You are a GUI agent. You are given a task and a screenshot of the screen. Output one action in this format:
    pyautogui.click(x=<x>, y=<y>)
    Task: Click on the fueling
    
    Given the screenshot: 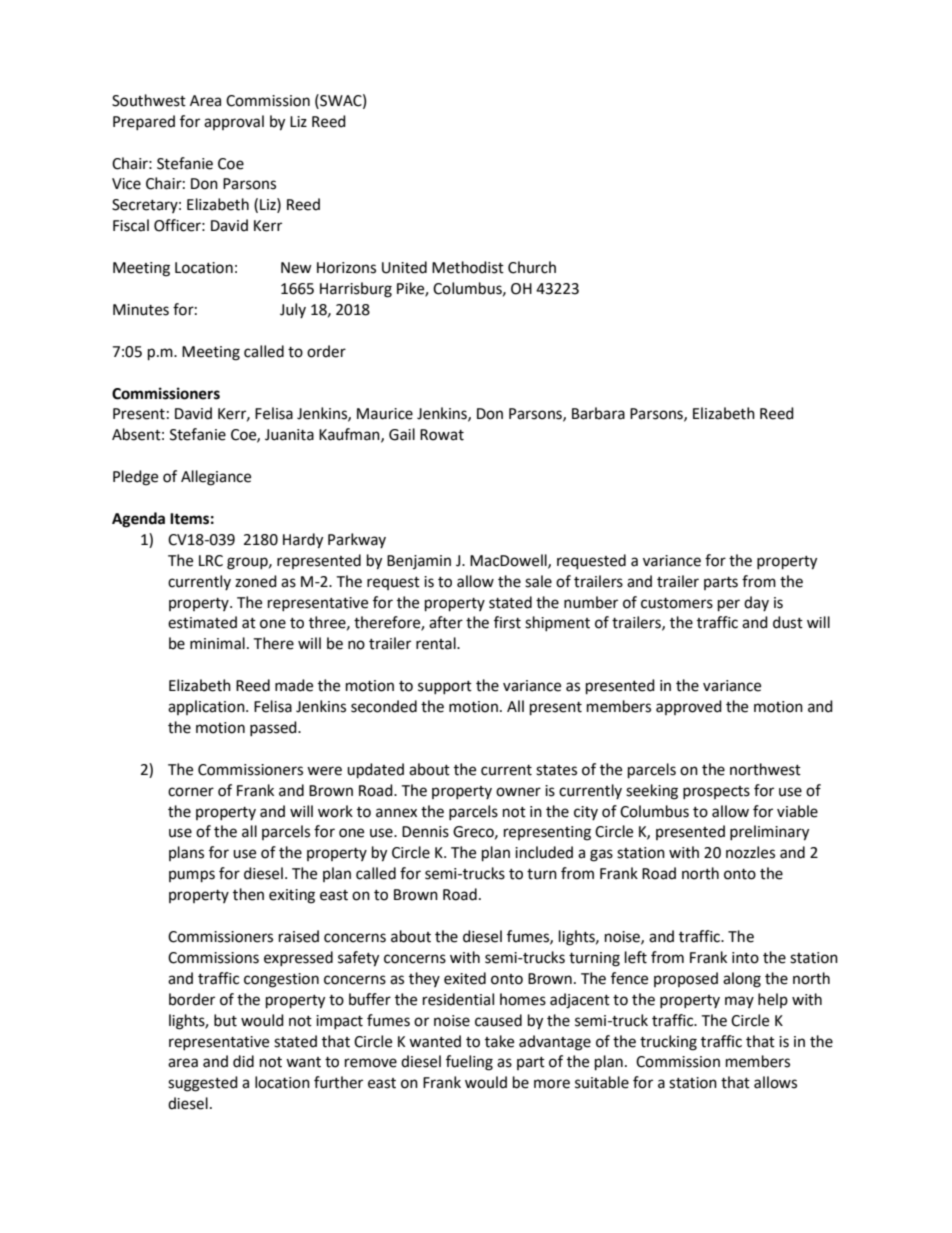 What is the action you would take?
    pyautogui.click(x=469, y=1063)
